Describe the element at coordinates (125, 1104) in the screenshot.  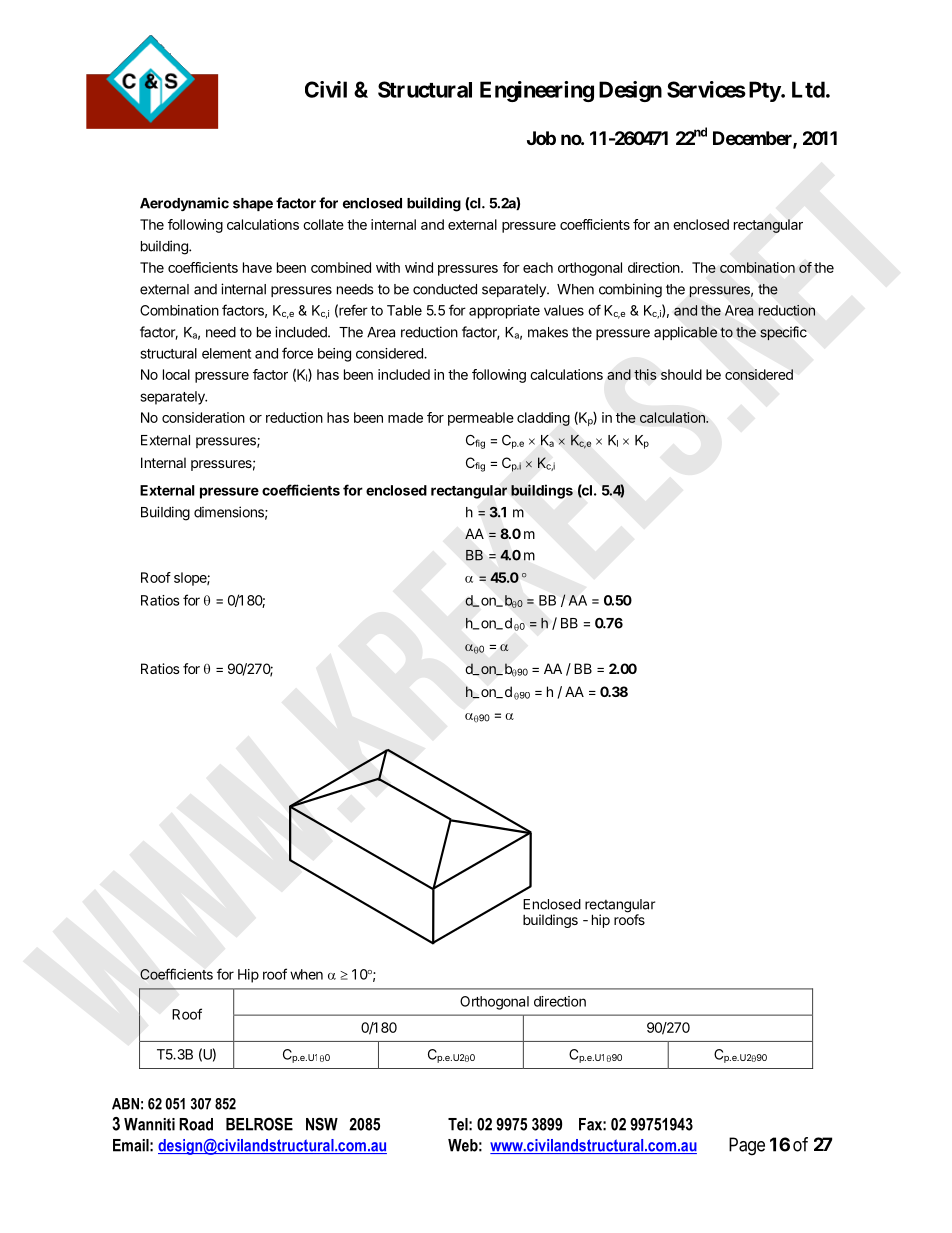
I see `ABN` at that location.
